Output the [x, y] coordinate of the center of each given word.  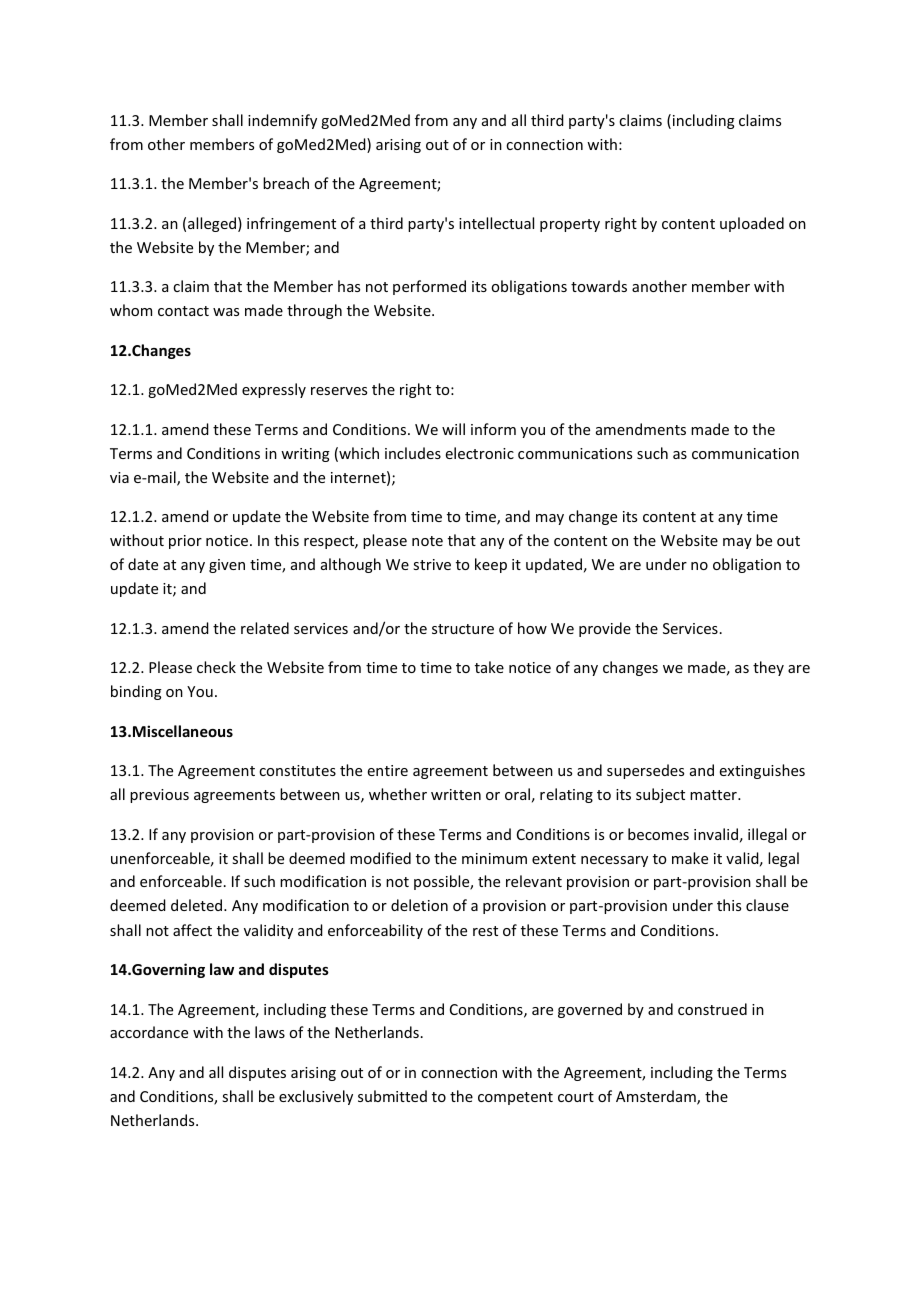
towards [599, 286]
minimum [494, 858]
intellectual [496, 223]
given [227, 566]
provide [605, 629]
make [690, 858]
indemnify [282, 121]
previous [159, 796]
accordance [149, 1032]
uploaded [752, 224]
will [453, 429]
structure [463, 629]
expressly [274, 390]
